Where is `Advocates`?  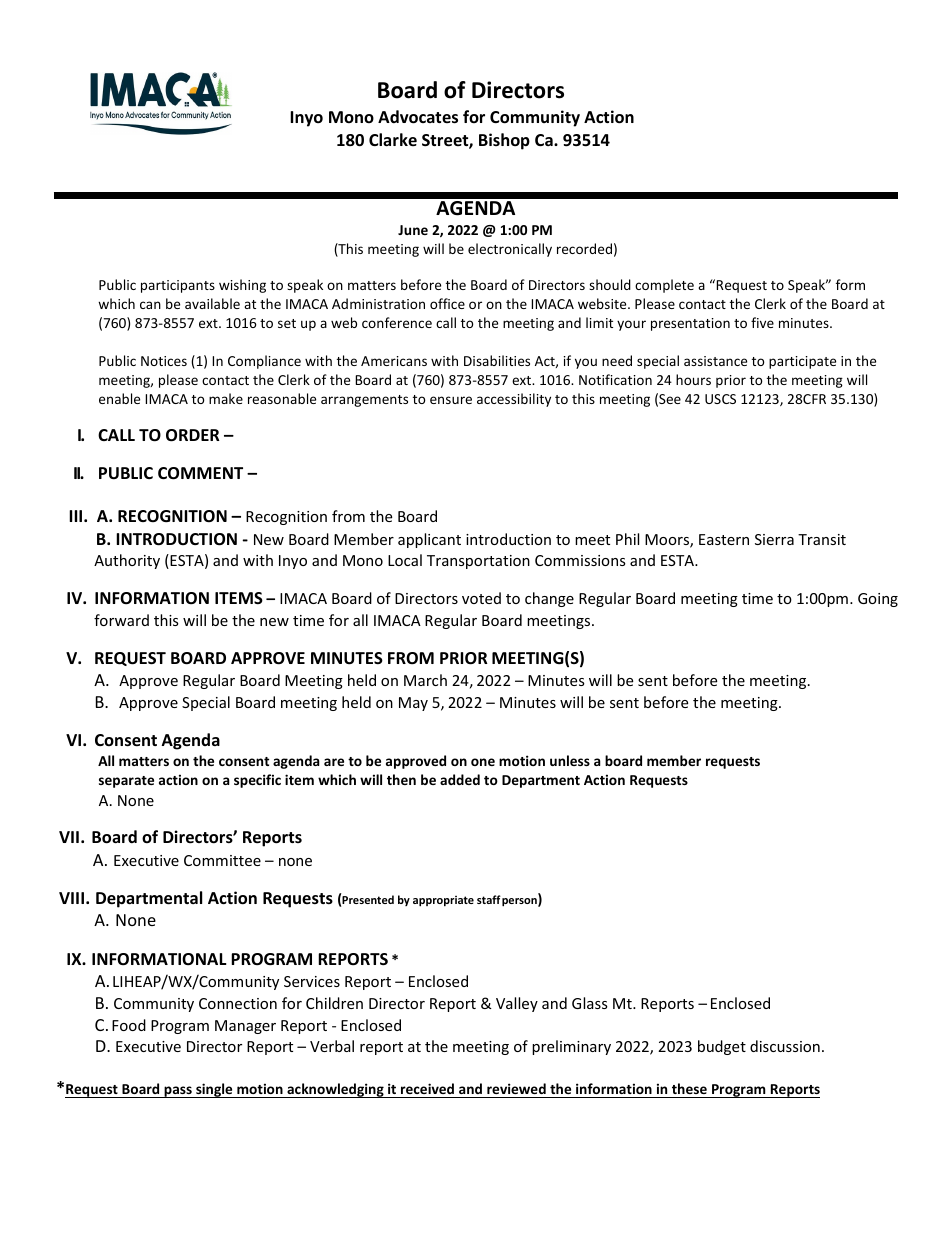 Advocates is located at coordinates (418, 117).
